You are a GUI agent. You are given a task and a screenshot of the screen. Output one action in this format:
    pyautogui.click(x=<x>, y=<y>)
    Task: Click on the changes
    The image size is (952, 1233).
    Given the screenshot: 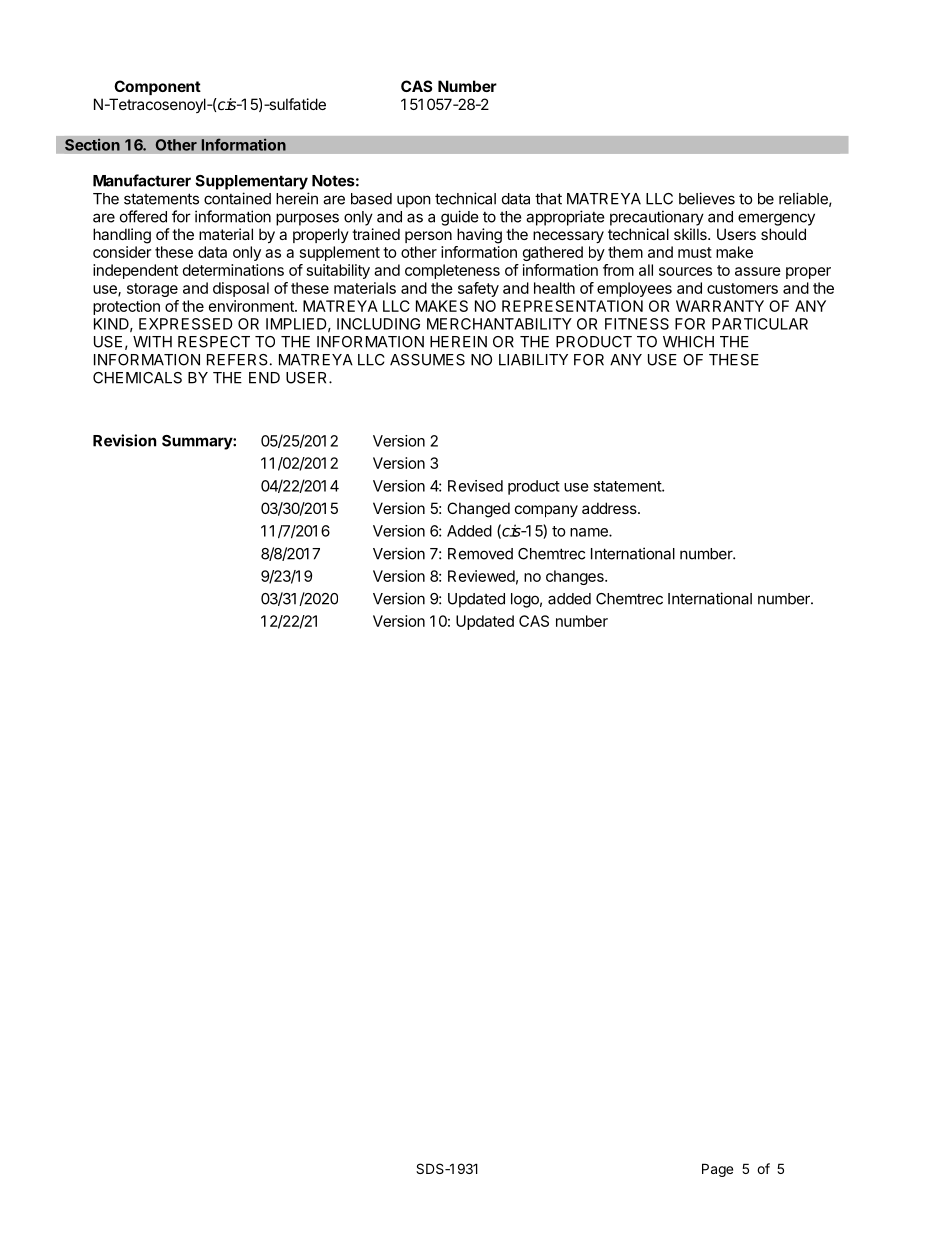 What is the action you would take?
    pyautogui.click(x=576, y=577)
